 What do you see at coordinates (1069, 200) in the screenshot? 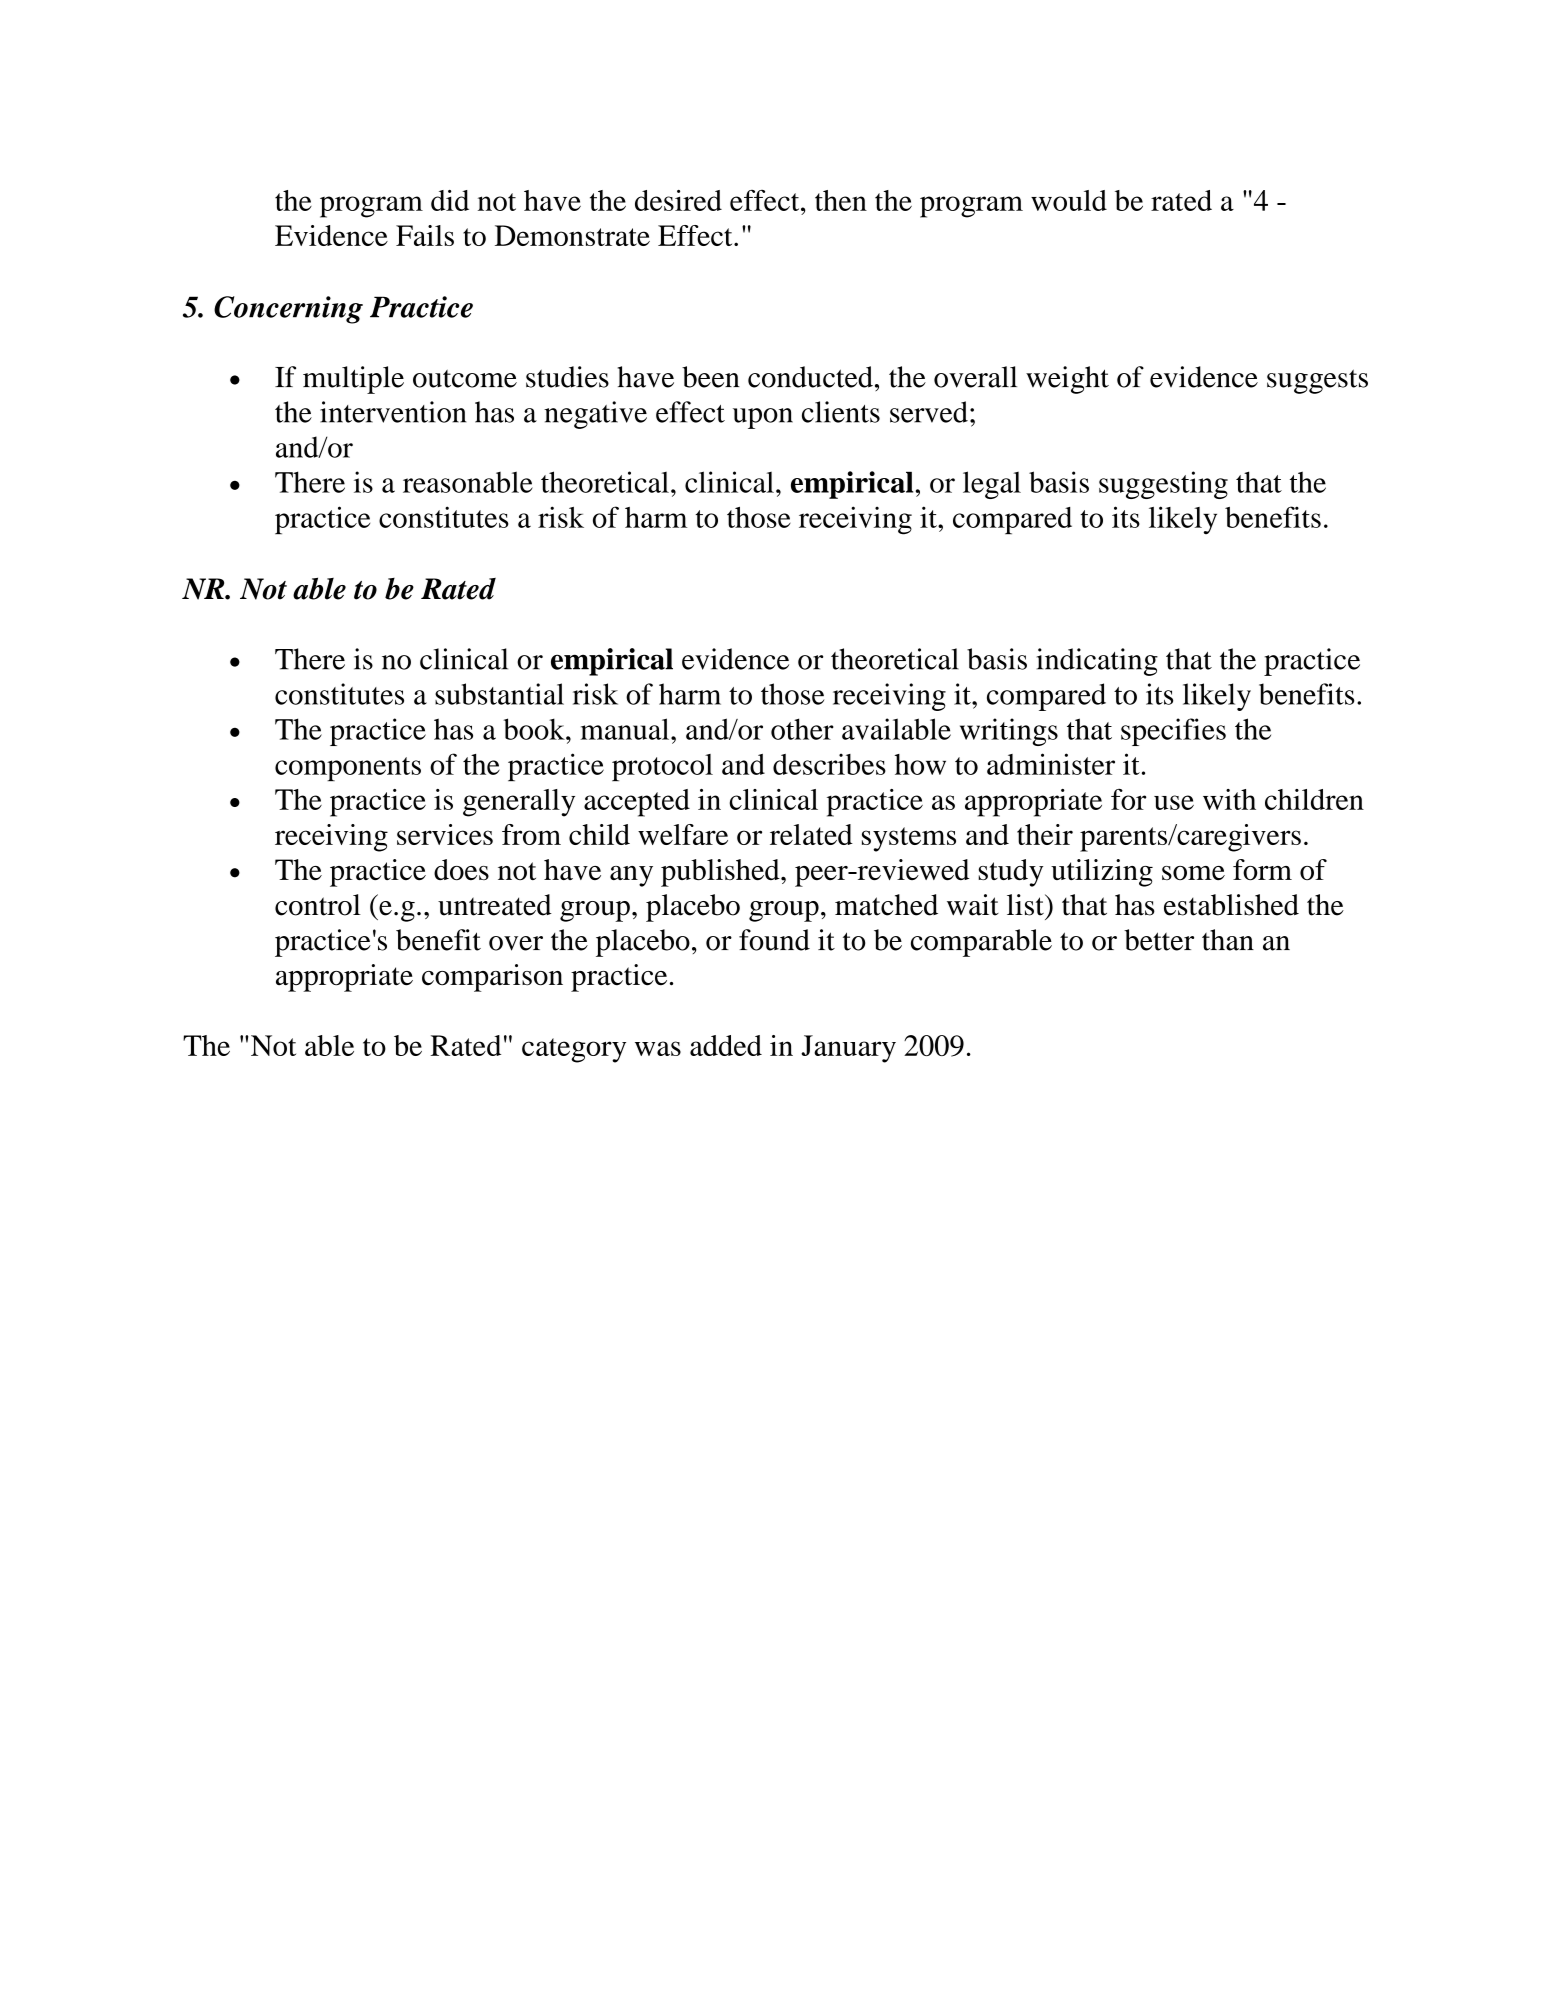
I see `would` at bounding box center [1069, 200].
